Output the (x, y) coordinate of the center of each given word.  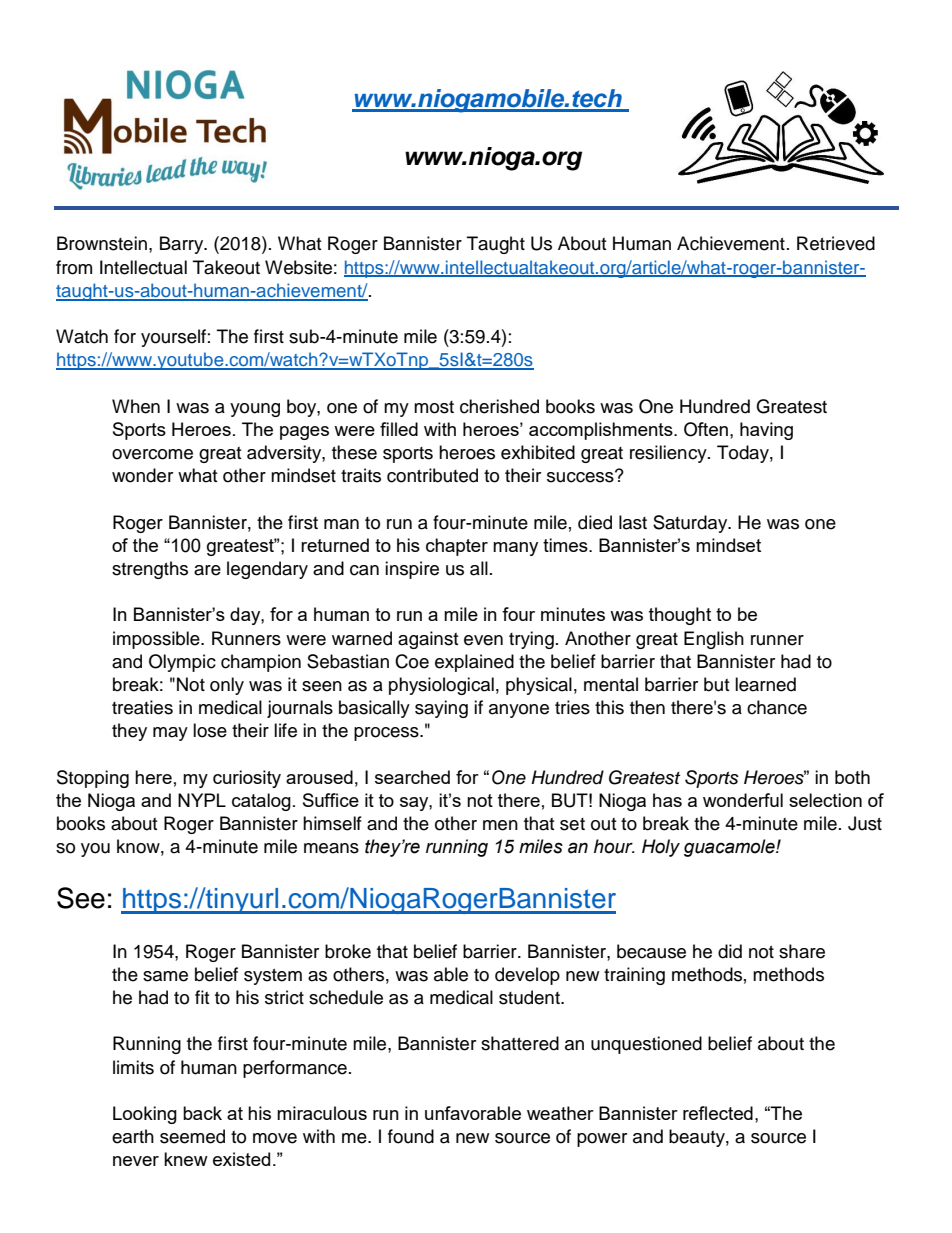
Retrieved (836, 243)
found (411, 1136)
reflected (718, 1113)
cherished (499, 406)
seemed (192, 1136)
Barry (183, 245)
